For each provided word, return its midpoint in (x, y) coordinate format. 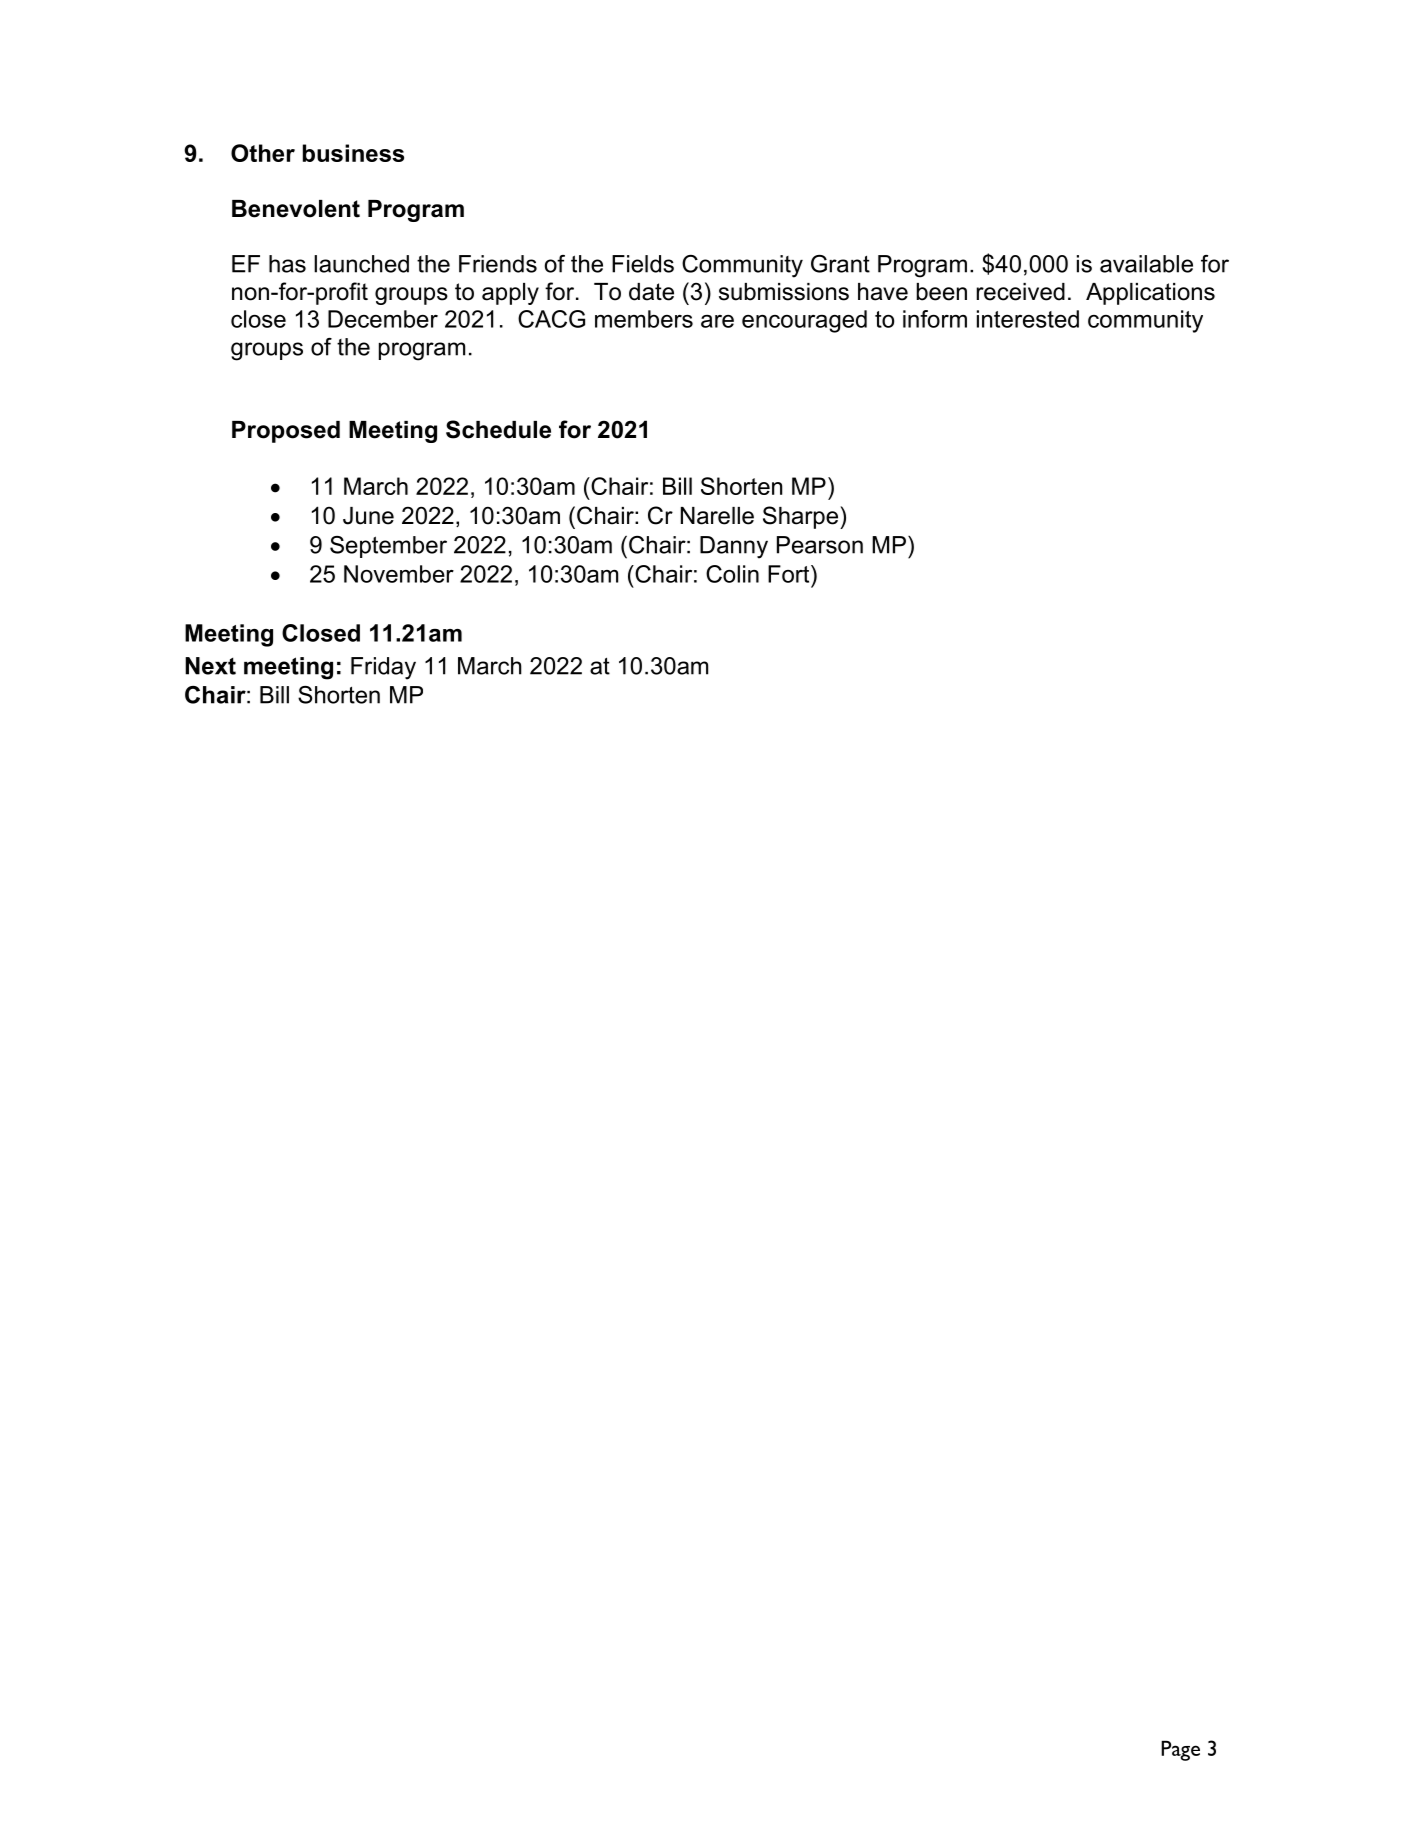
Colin (732, 574)
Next (210, 666)
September (388, 547)
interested (1028, 319)
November (399, 574)
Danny (734, 547)
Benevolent (296, 209)
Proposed (286, 432)
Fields (643, 264)
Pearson (820, 545)
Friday (383, 668)
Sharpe (802, 517)
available (1146, 264)
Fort (790, 574)
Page (1180, 1751)
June (368, 516)
